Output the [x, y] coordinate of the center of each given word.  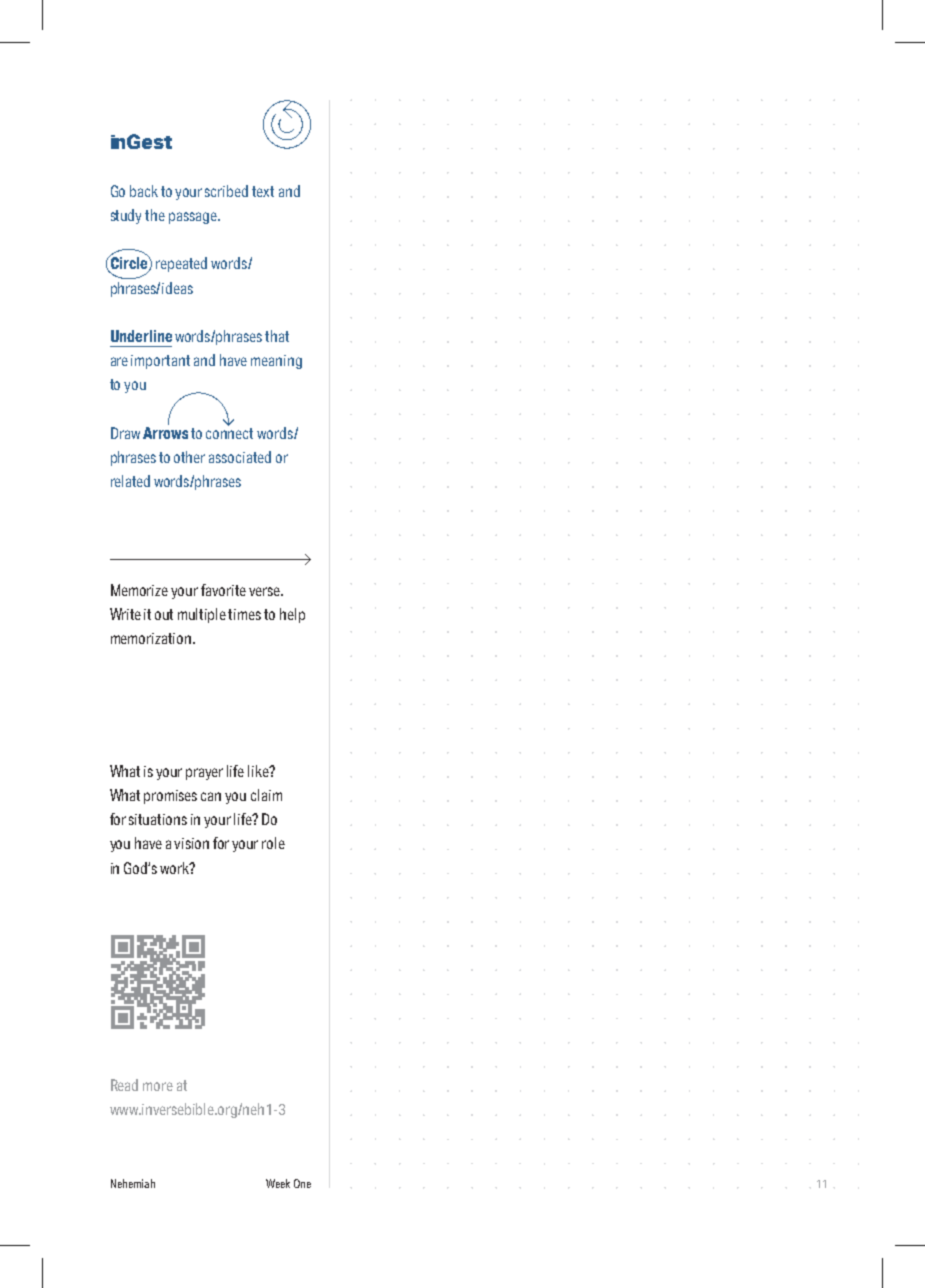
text [263, 191]
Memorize [139, 590]
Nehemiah [133, 1183]
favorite [223, 590]
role [273, 843]
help [292, 615]
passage [194, 218]
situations [158, 819]
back [144, 191]
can [211, 796]
